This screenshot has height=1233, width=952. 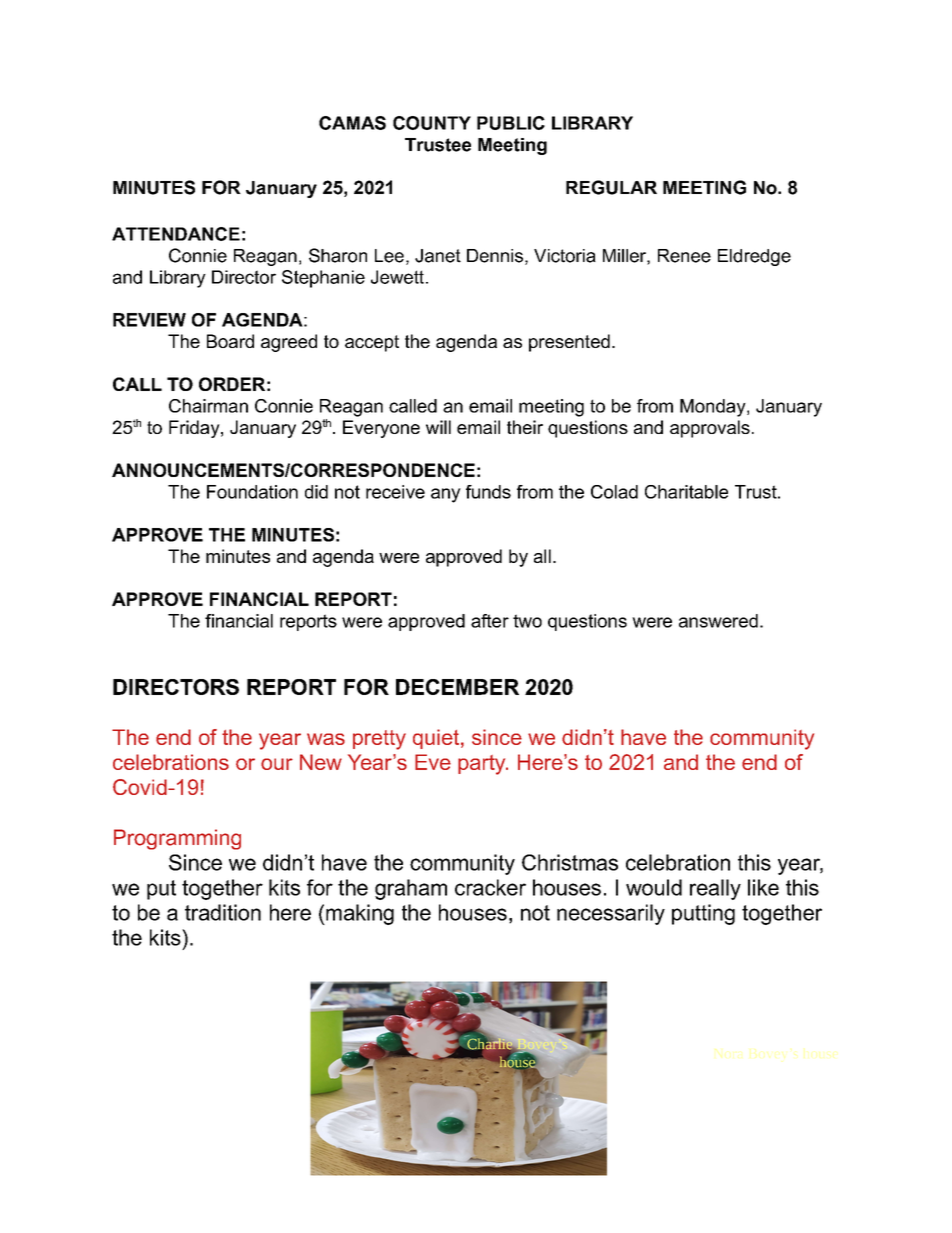 I want to click on two, so click(x=527, y=621).
